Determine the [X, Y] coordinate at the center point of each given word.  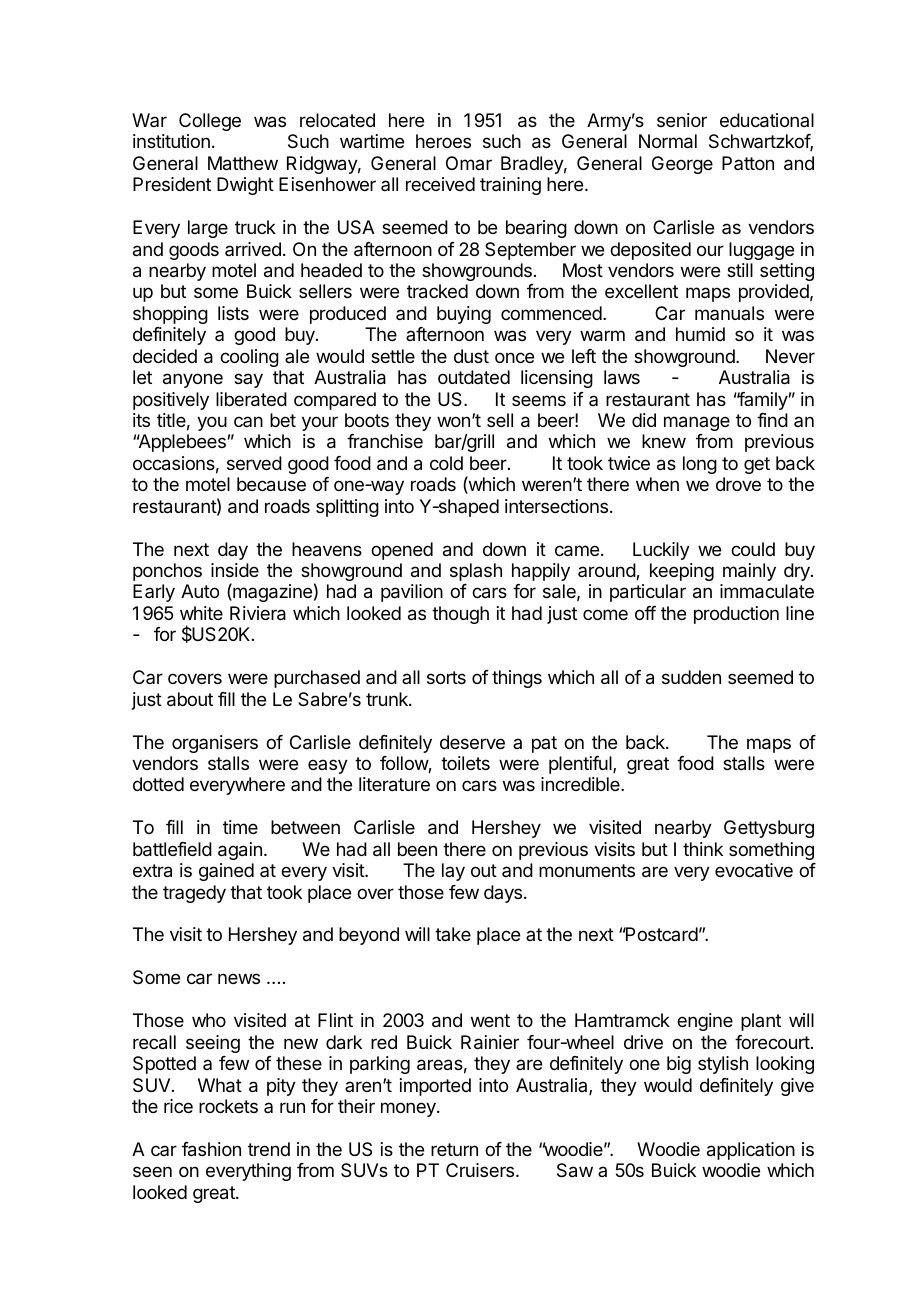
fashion [211, 1149]
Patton [748, 163]
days [504, 894]
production [736, 615]
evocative [754, 870]
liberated [251, 399]
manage [697, 423]
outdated [474, 377]
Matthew [243, 163]
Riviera [258, 613]
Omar [469, 163]
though [460, 615]
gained [226, 872]
